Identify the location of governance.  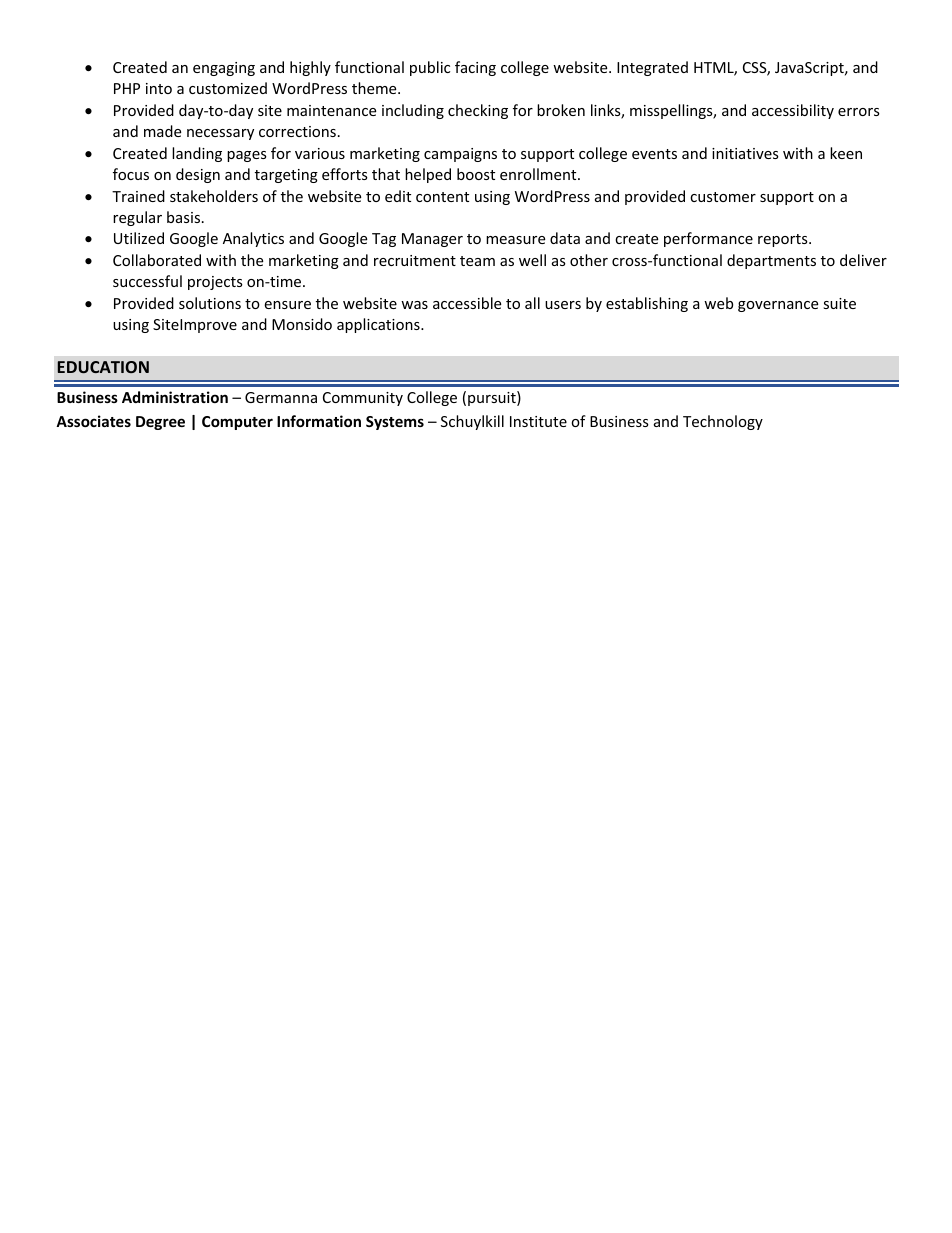
(778, 306).
